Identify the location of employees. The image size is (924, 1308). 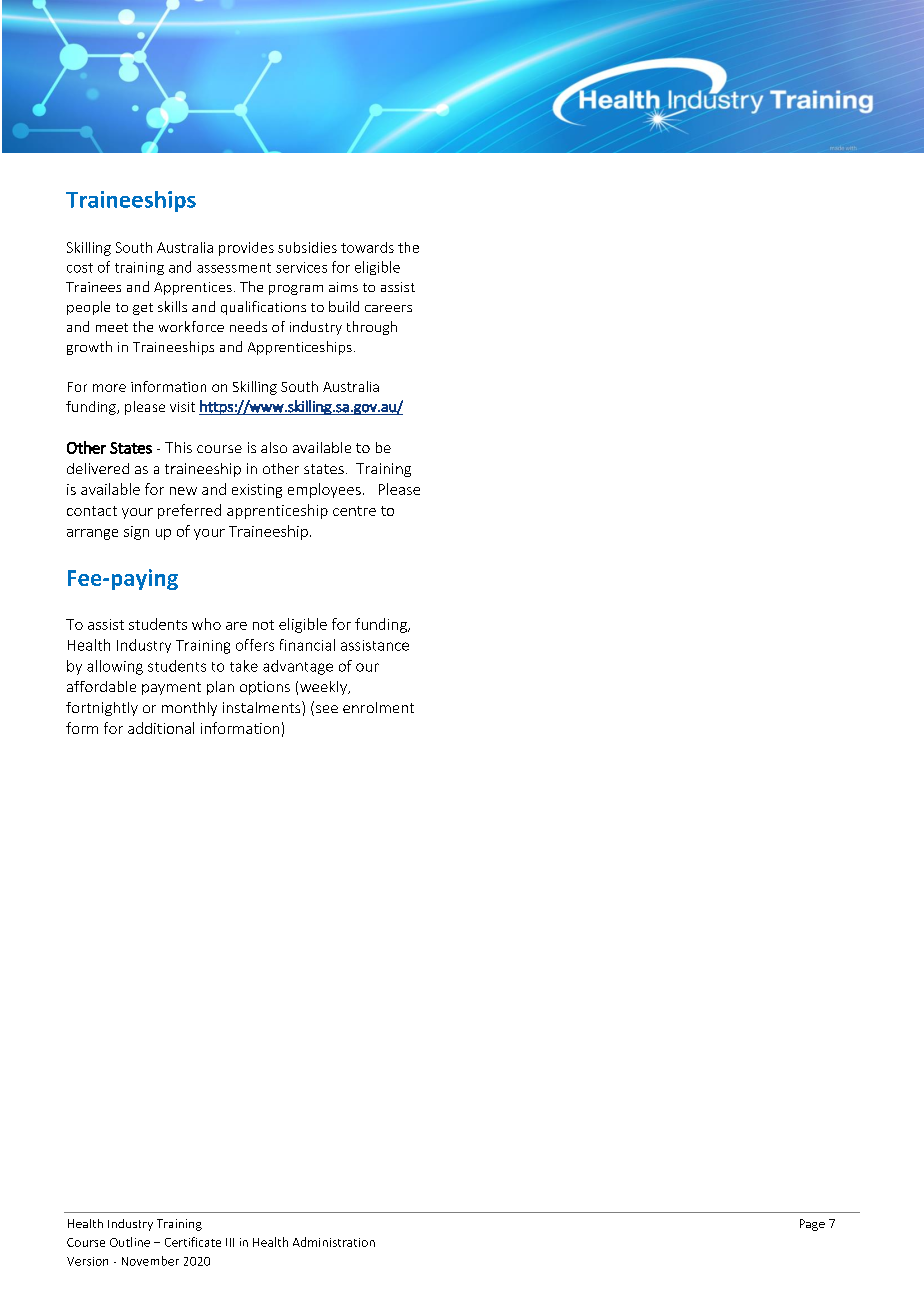
(324, 490).
